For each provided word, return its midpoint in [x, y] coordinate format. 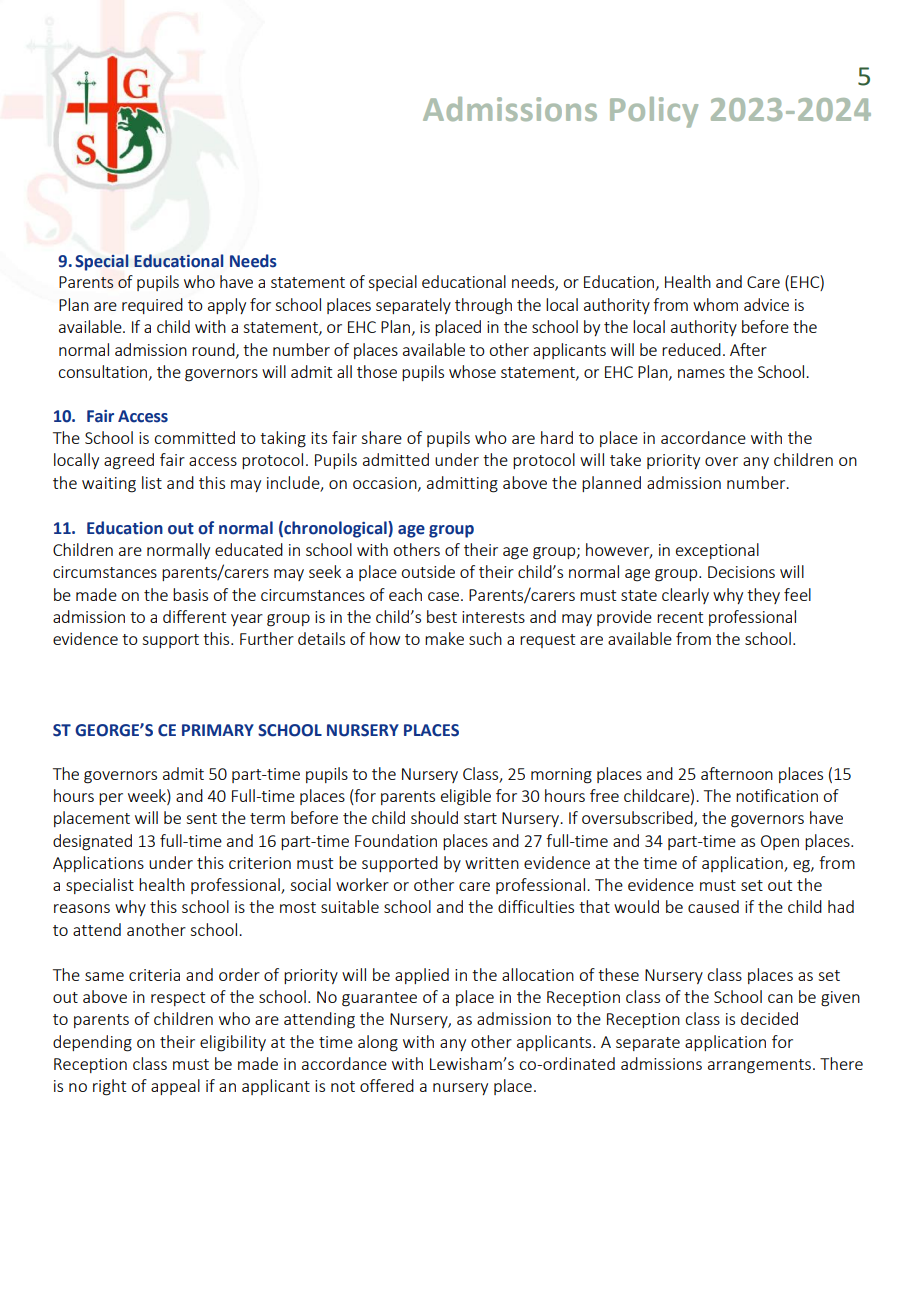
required [152, 306]
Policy [654, 112]
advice [766, 304]
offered [387, 1085]
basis [190, 594]
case [445, 596]
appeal [175, 1087]
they [763, 596]
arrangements [759, 1066]
